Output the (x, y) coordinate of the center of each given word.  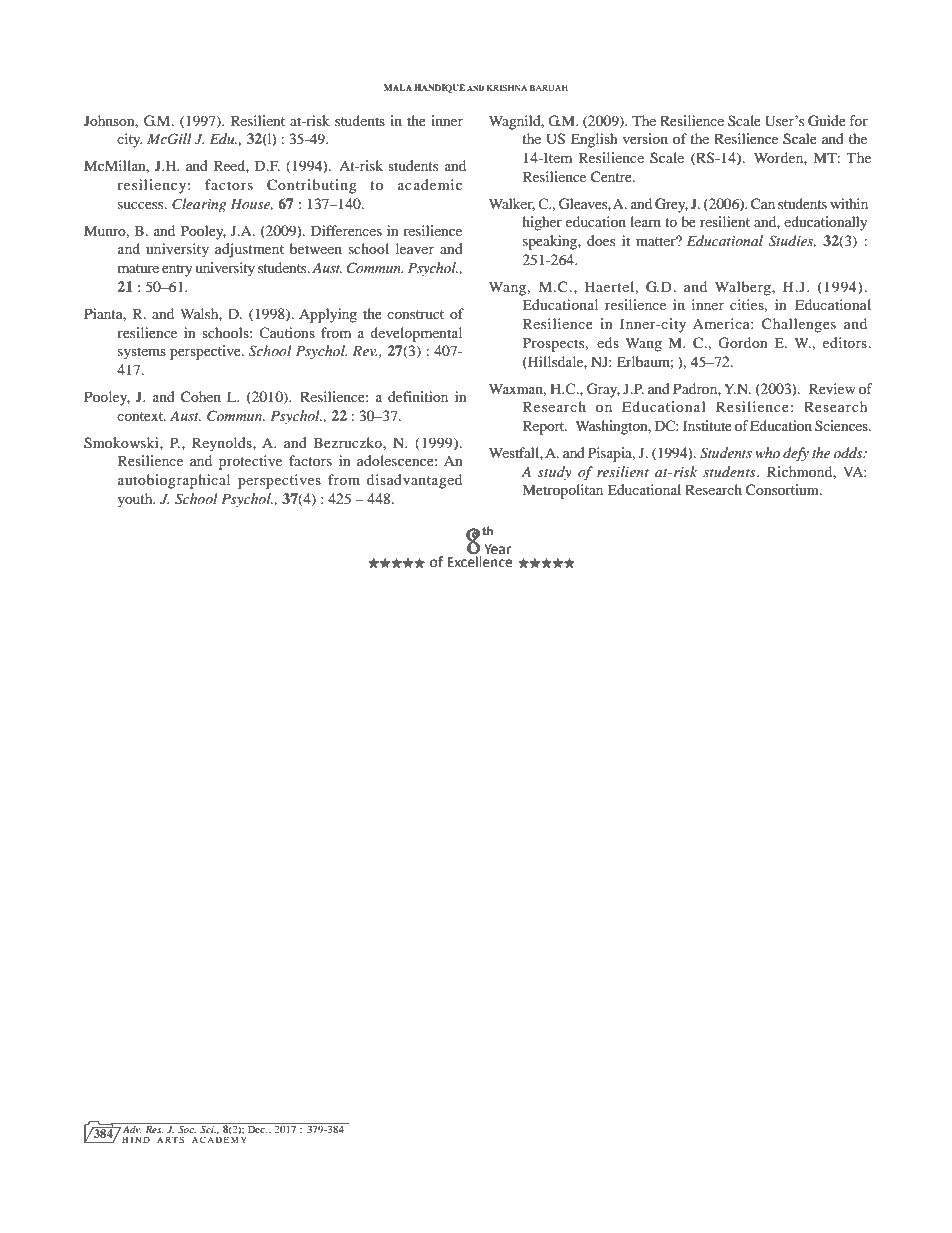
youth (136, 500)
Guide (827, 121)
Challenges (799, 325)
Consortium (783, 490)
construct (415, 314)
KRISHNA (507, 87)
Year (498, 549)
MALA (398, 87)
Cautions (287, 332)
